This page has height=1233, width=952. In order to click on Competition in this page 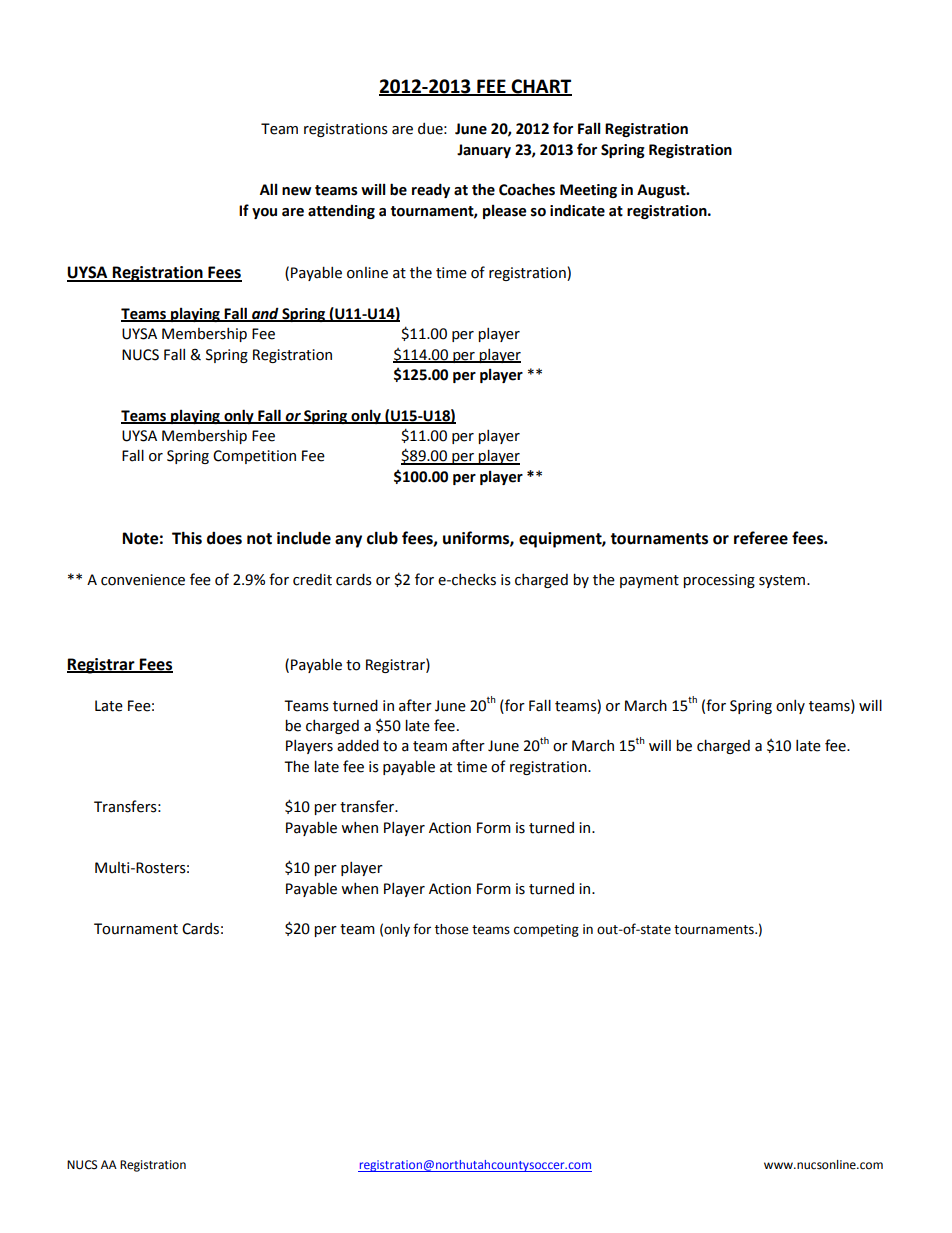, I will do `click(254, 457)`.
